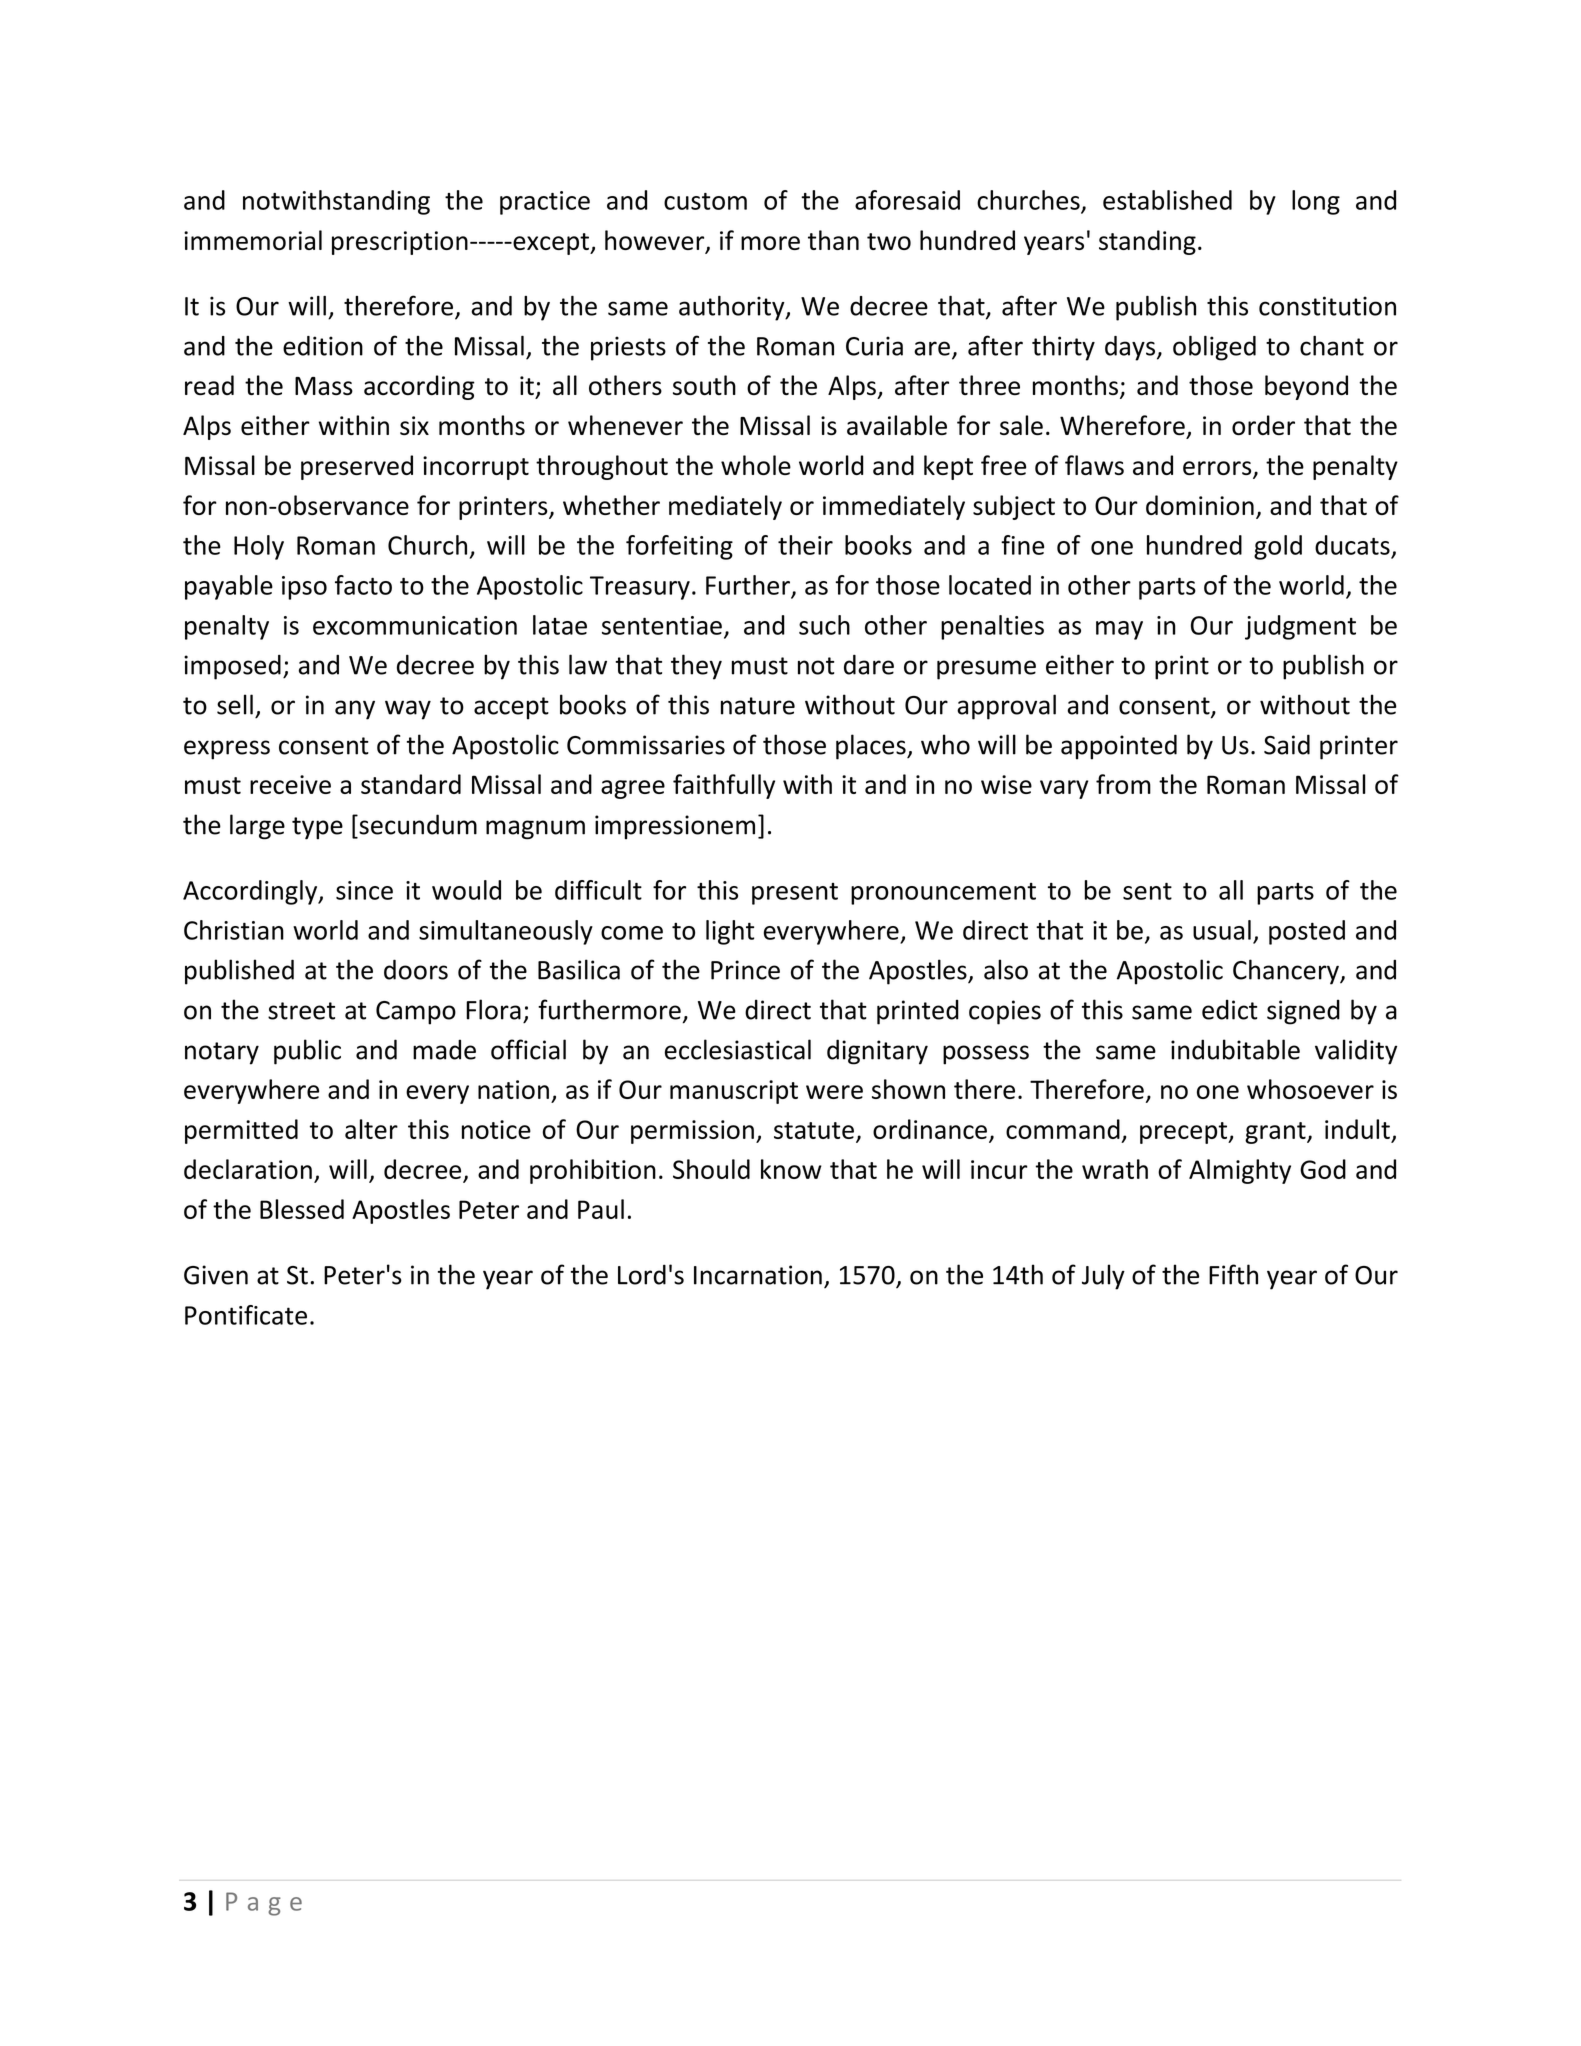 The image size is (1581, 2046). What do you see at coordinates (246, 1315) in the screenshot?
I see `Pontificate` at bounding box center [246, 1315].
